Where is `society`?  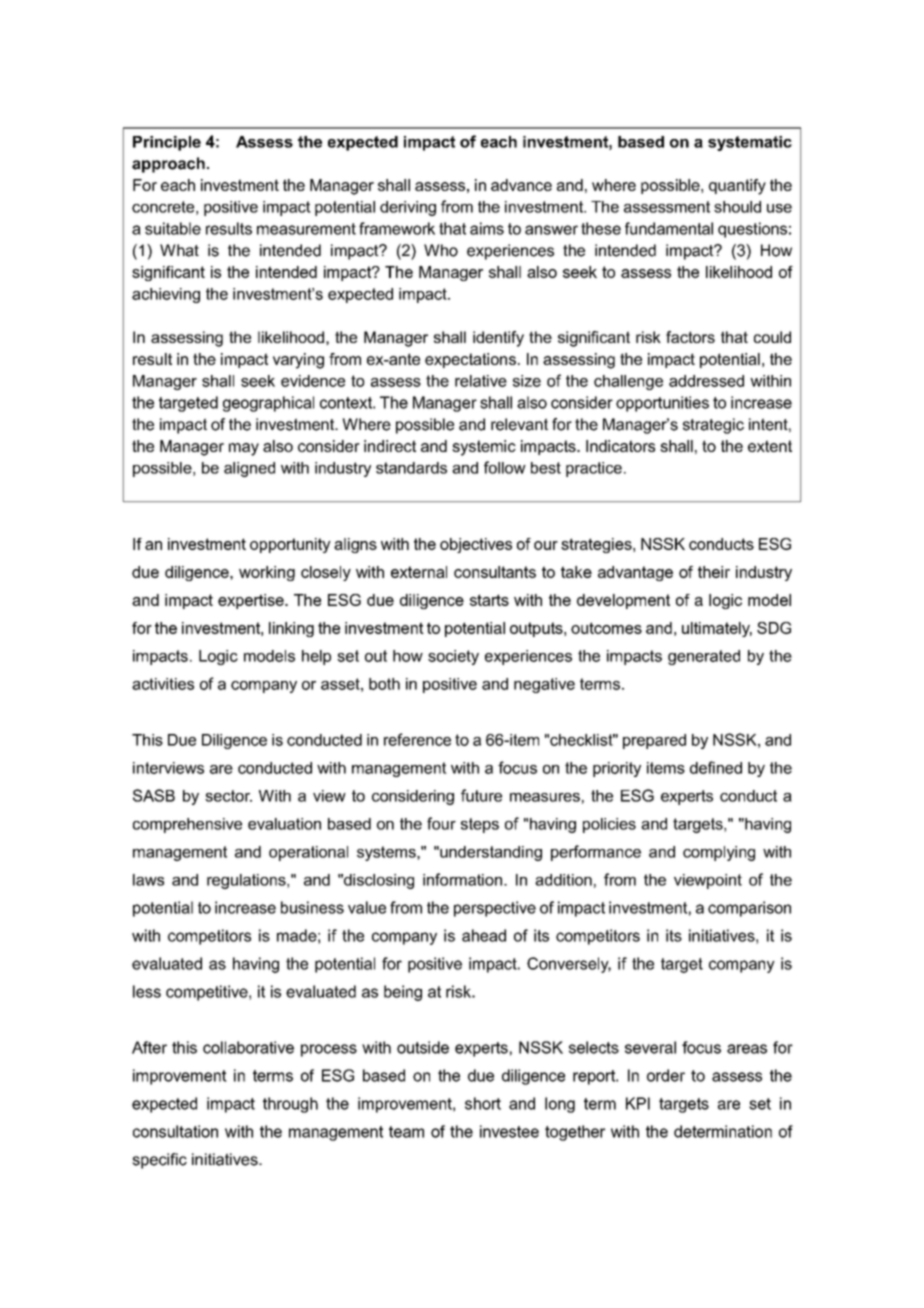
society is located at coordinates (453, 657).
